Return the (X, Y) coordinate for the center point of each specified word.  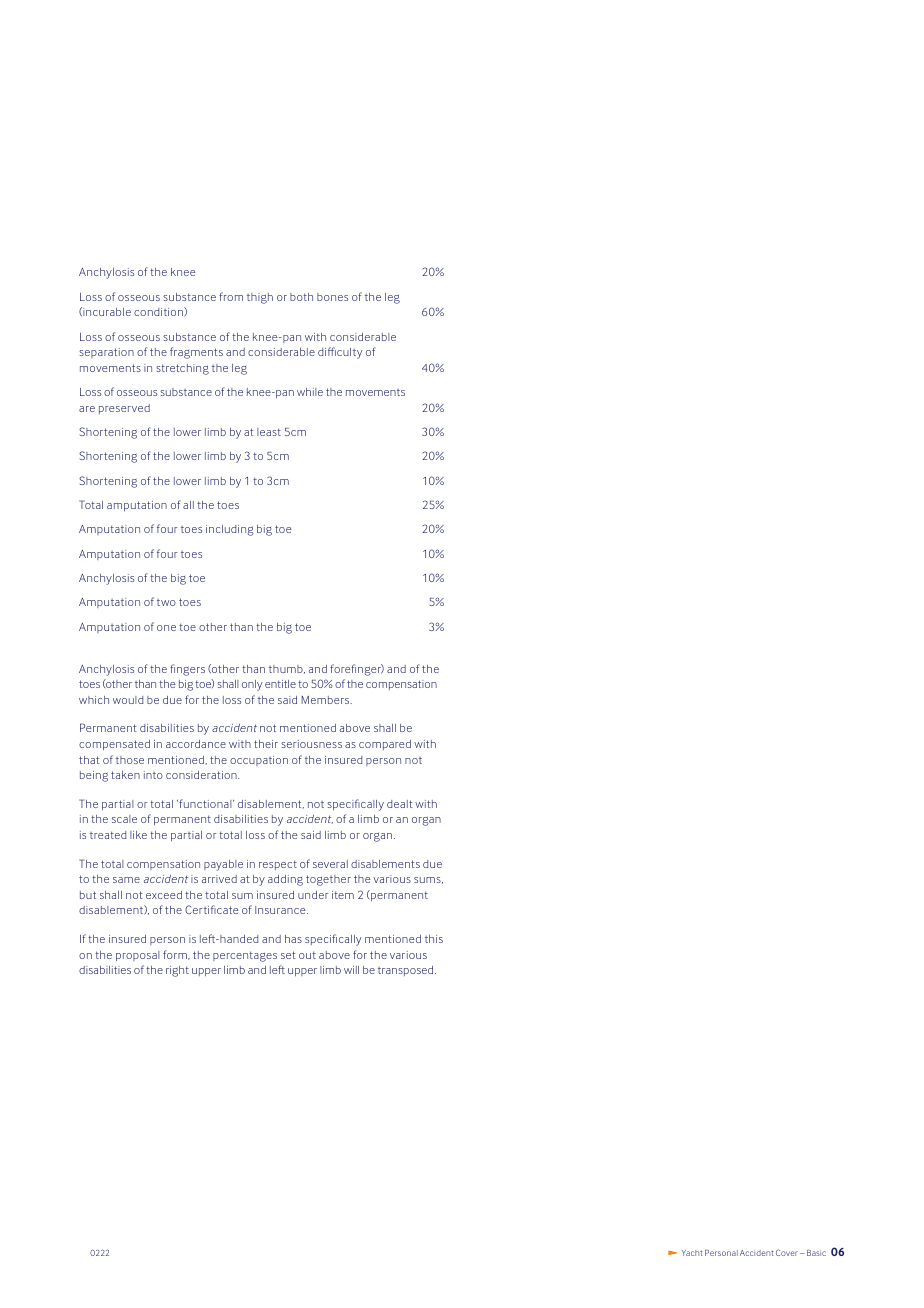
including (230, 530)
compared (385, 745)
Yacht (692, 1253)
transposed (407, 971)
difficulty (340, 353)
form (176, 955)
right (177, 971)
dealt (400, 804)
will (351, 970)
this (434, 939)
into (153, 775)
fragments (196, 353)
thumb (287, 669)
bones (332, 297)
